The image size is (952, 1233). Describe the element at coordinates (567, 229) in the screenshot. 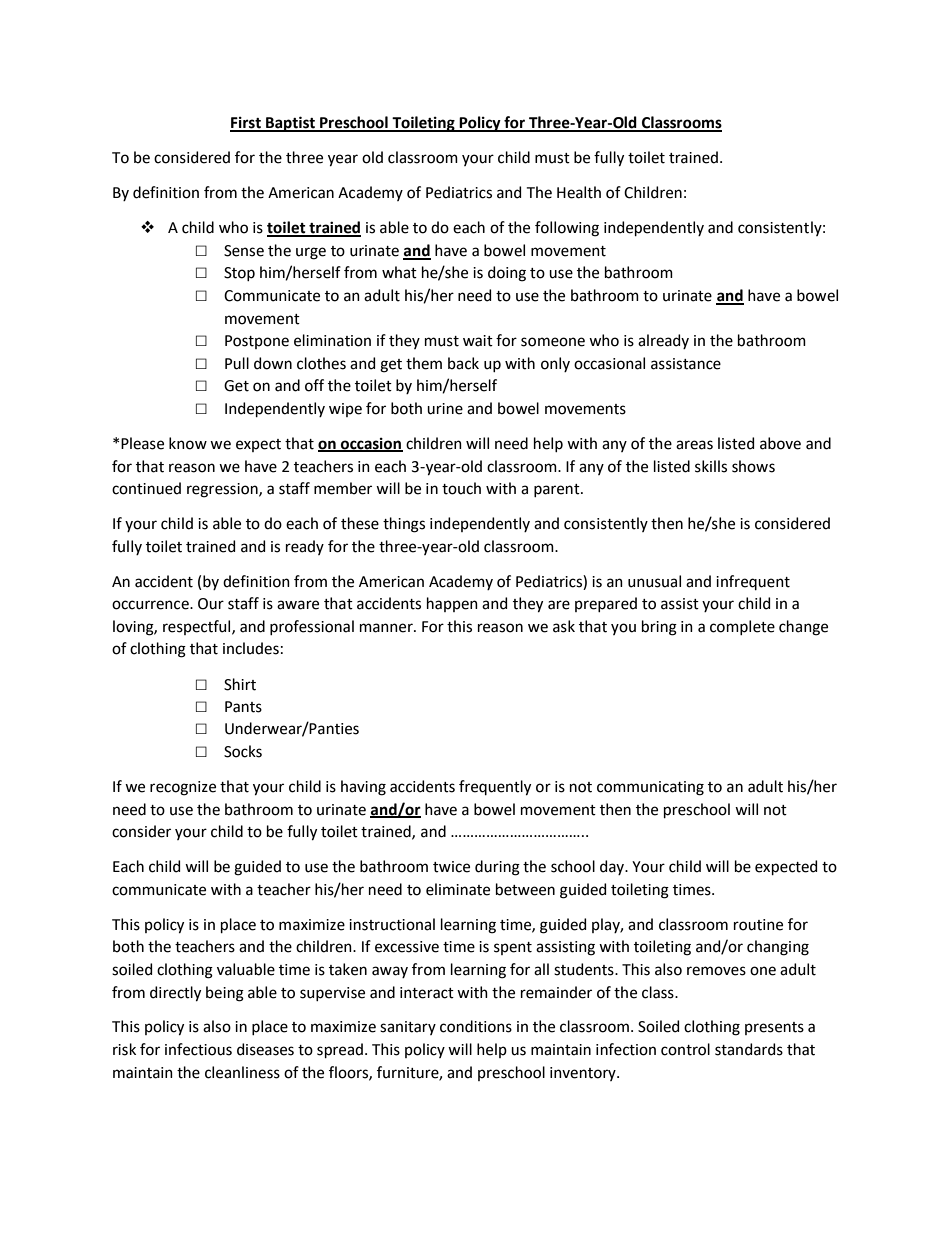

I see `following` at that location.
